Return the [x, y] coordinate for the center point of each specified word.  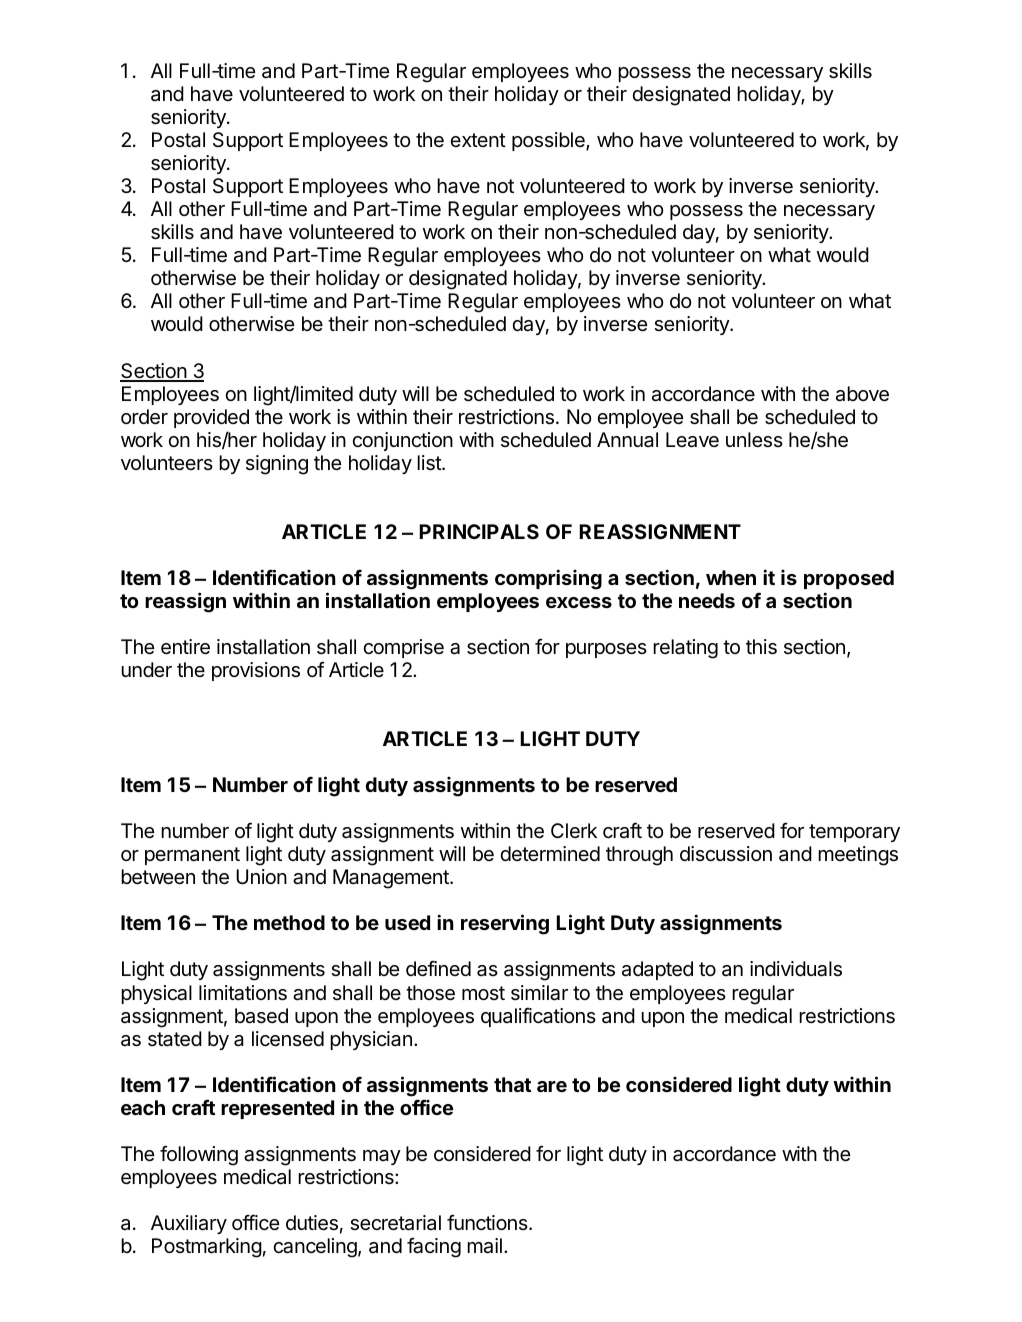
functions [488, 1222]
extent [478, 140]
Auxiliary [189, 1224]
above [862, 394]
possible [549, 141]
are [552, 1086]
